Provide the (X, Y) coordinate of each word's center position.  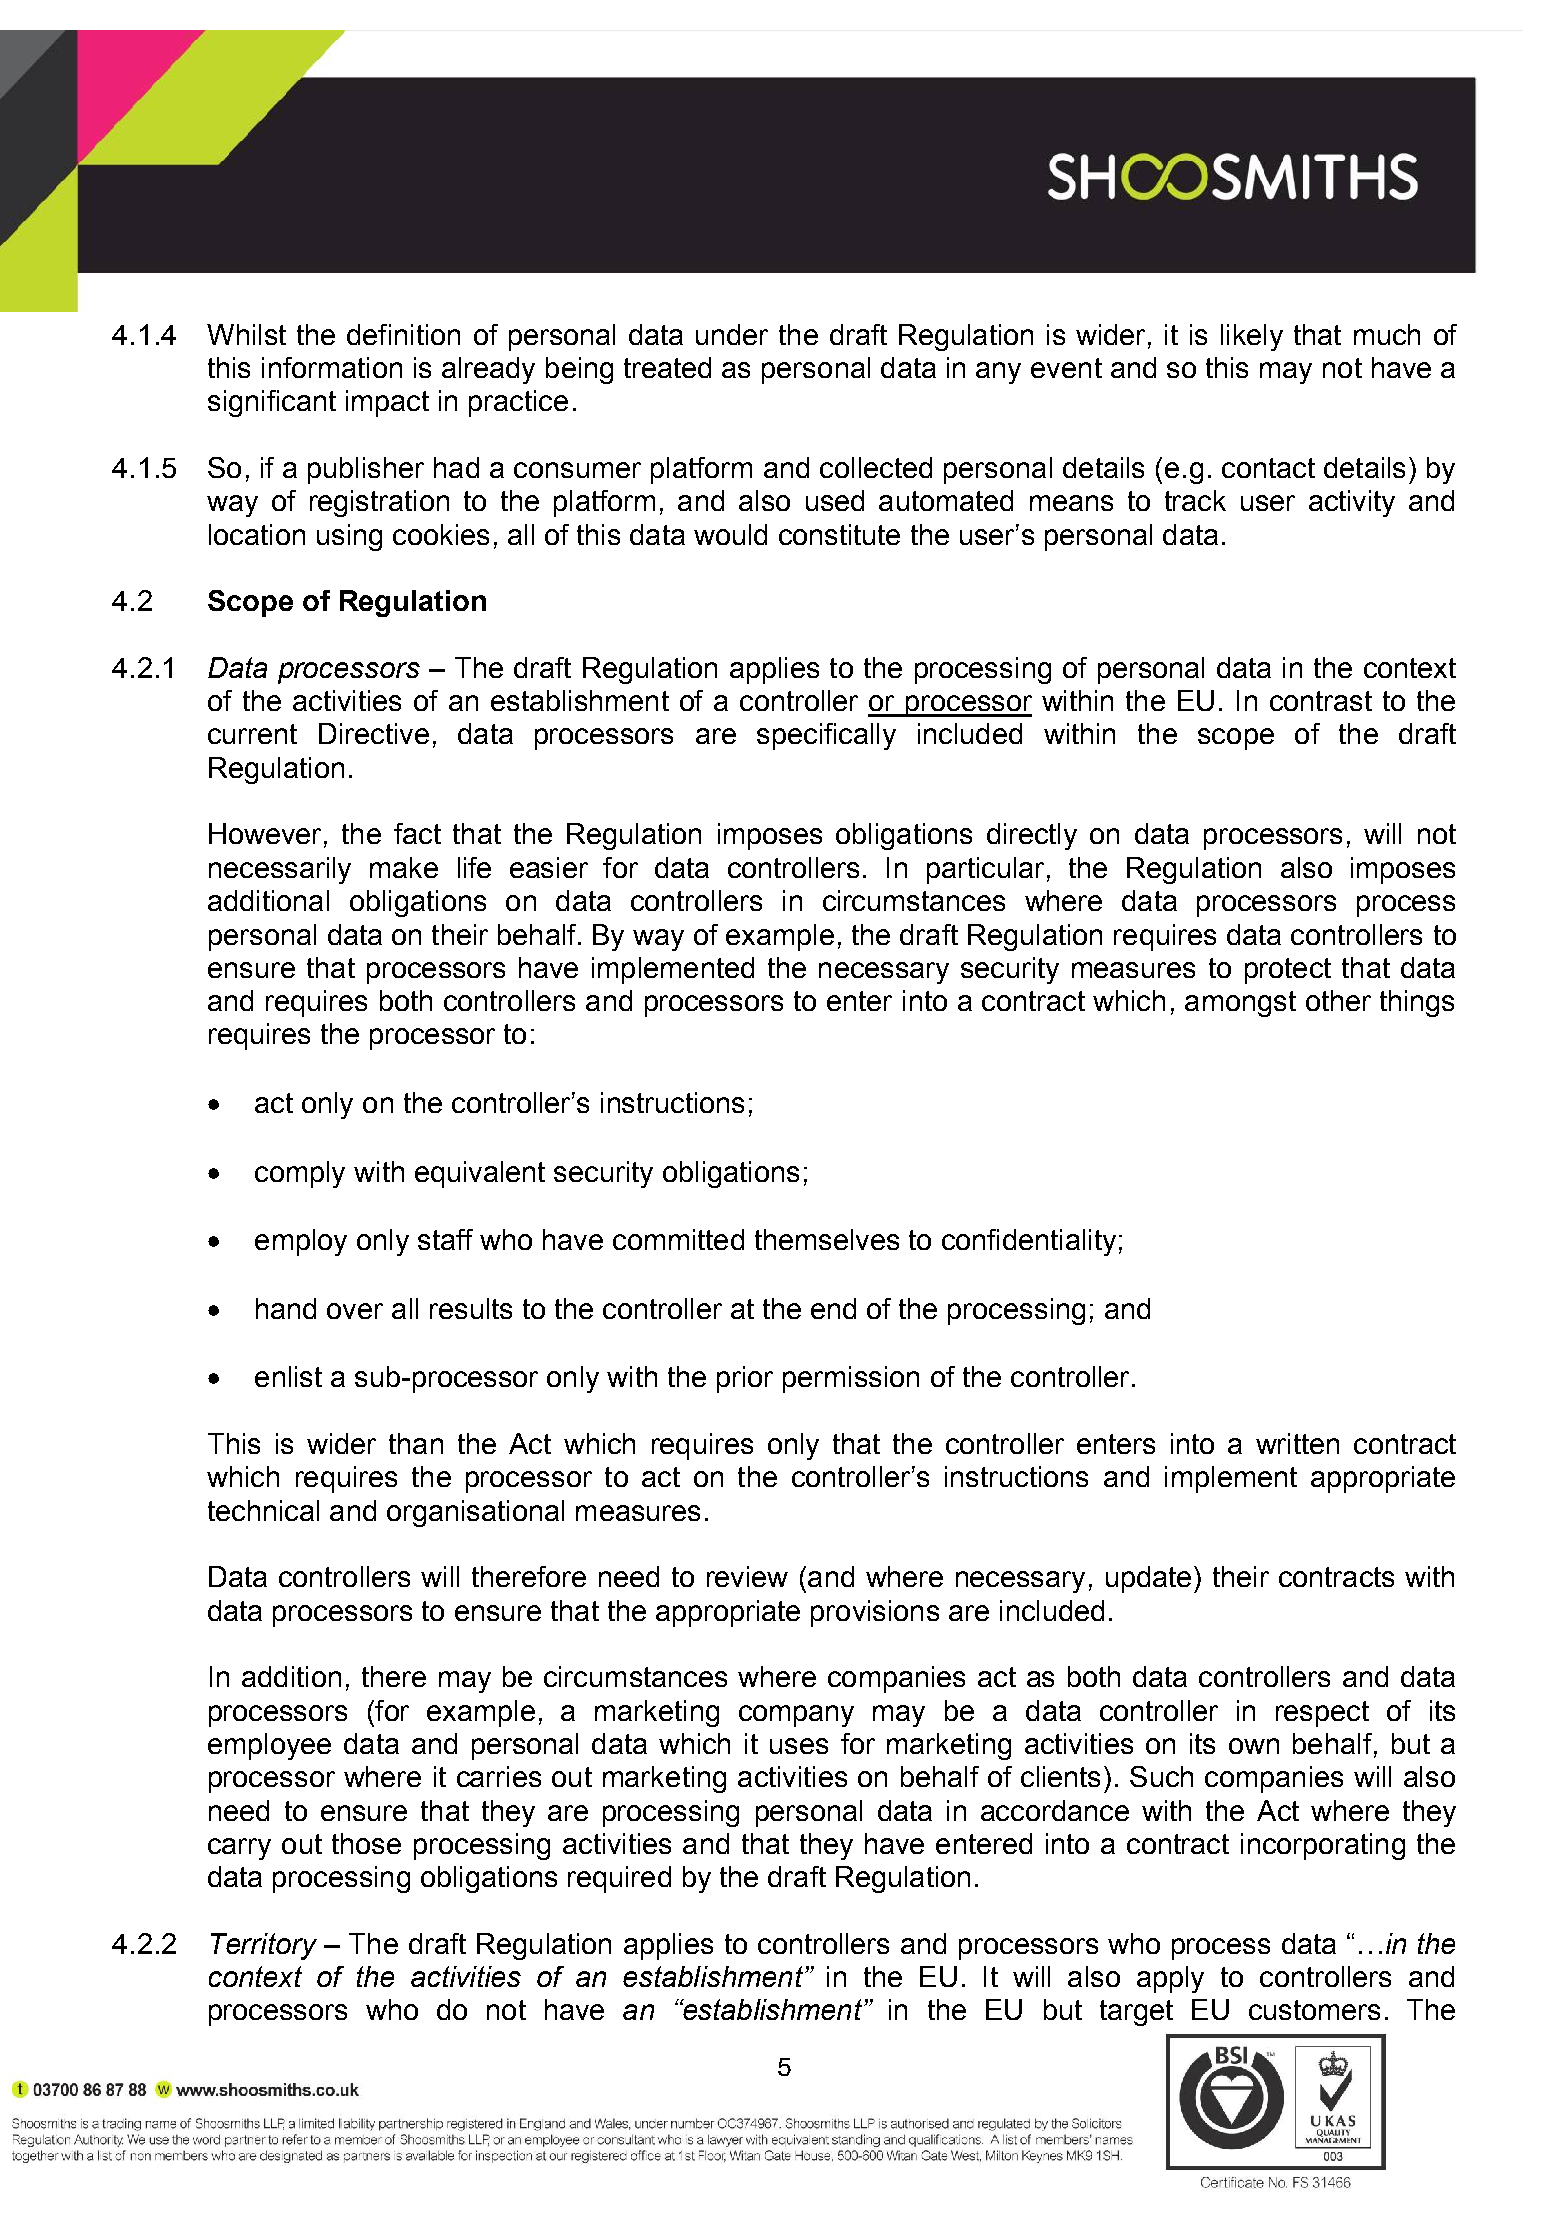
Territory (264, 1946)
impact (387, 403)
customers (1314, 2010)
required (619, 1879)
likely (1252, 337)
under (732, 334)
